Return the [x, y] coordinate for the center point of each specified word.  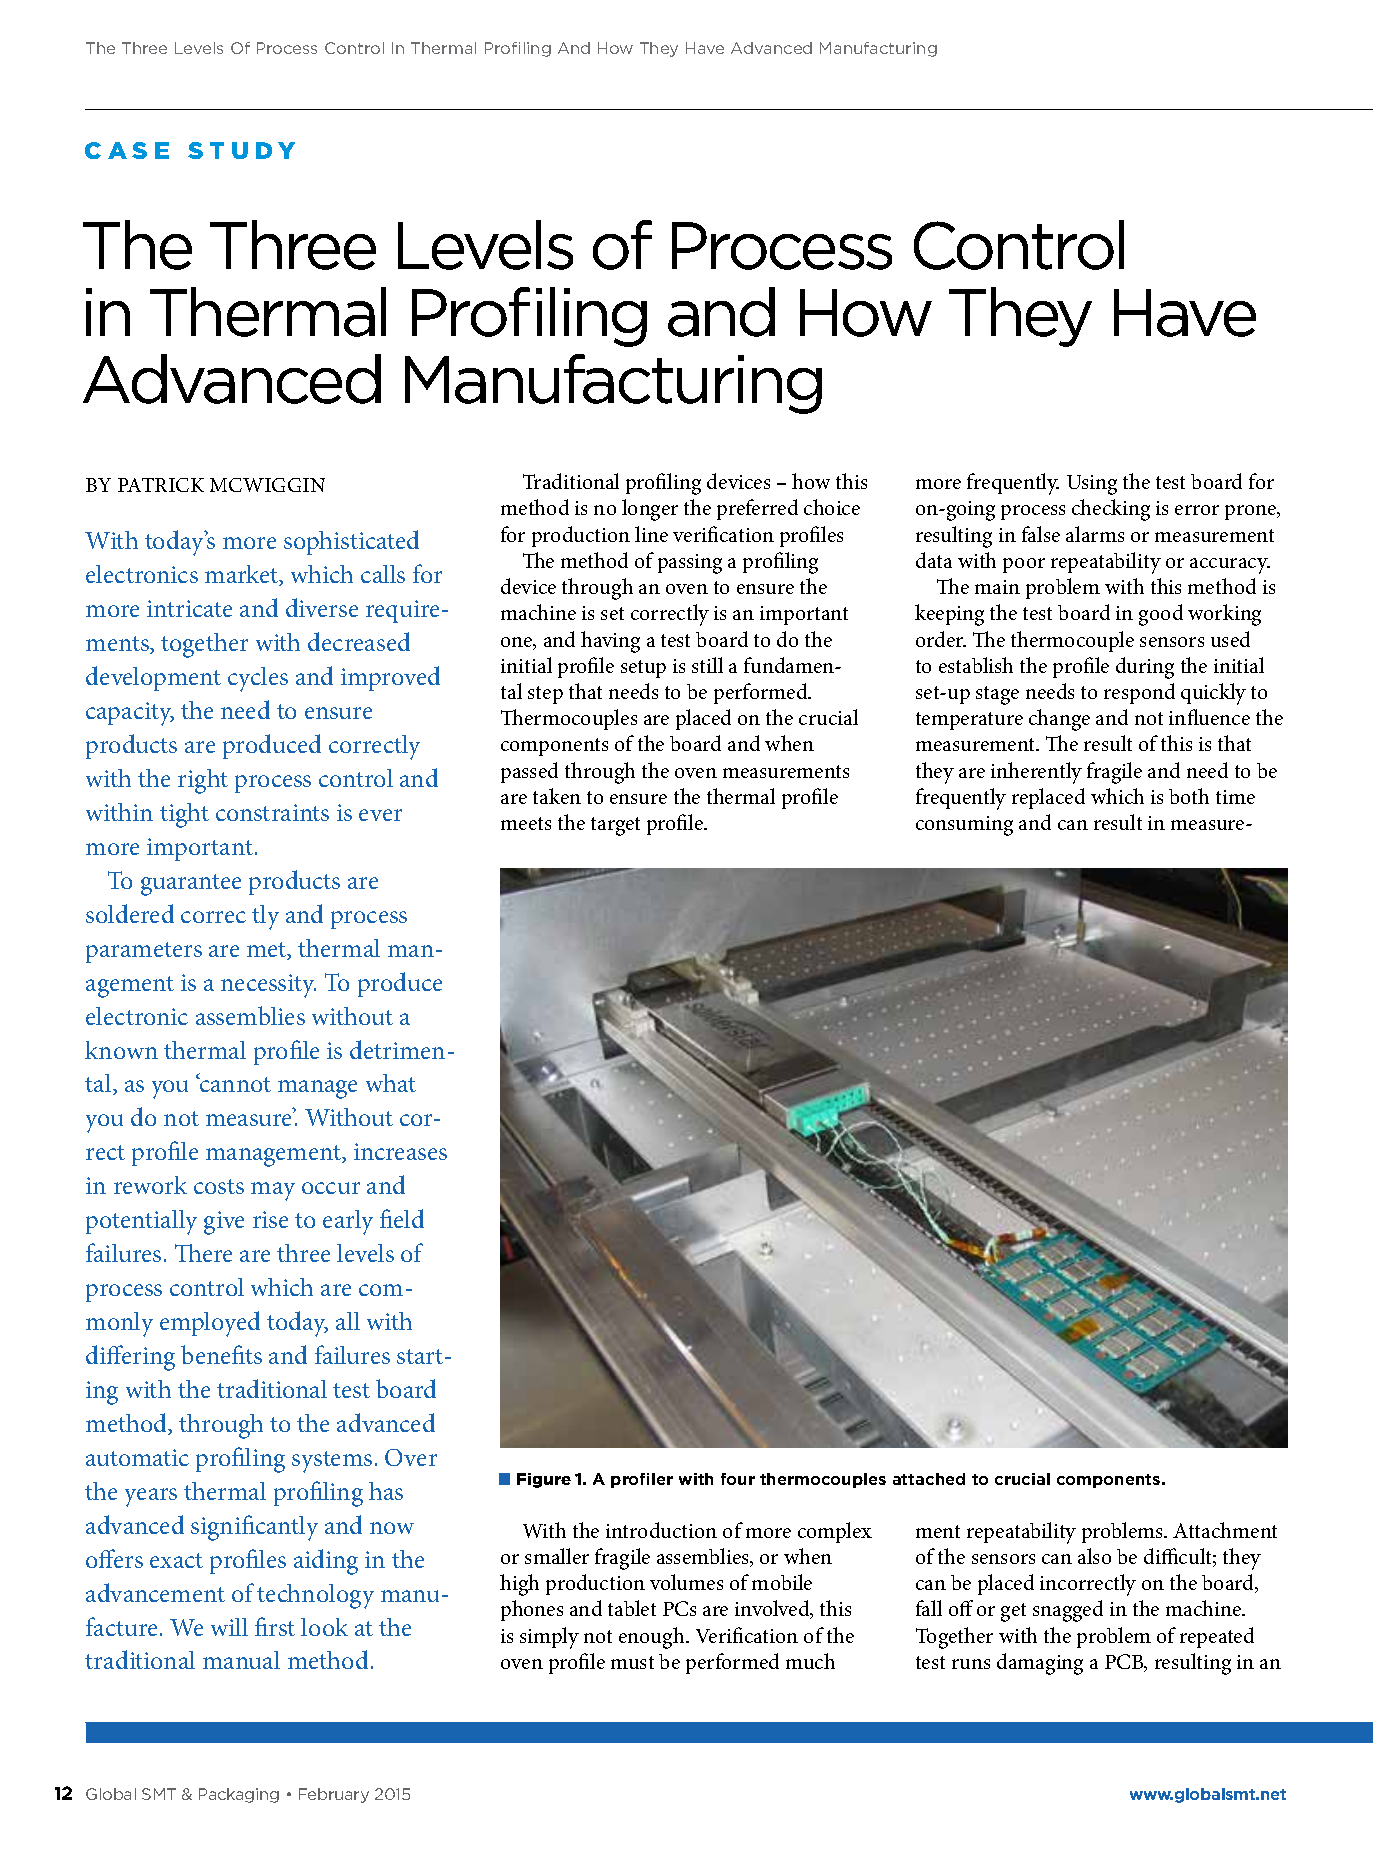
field [402, 1218]
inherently [1036, 773]
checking [1111, 510]
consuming [964, 826]
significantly [254, 1528]
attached [929, 1479]
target [615, 826]
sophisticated [351, 542]
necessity [268, 986]
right [203, 781]
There [203, 1253]
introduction [661, 1530]
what [391, 1083]
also [1094, 1556]
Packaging [239, 1795]
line [651, 534]
